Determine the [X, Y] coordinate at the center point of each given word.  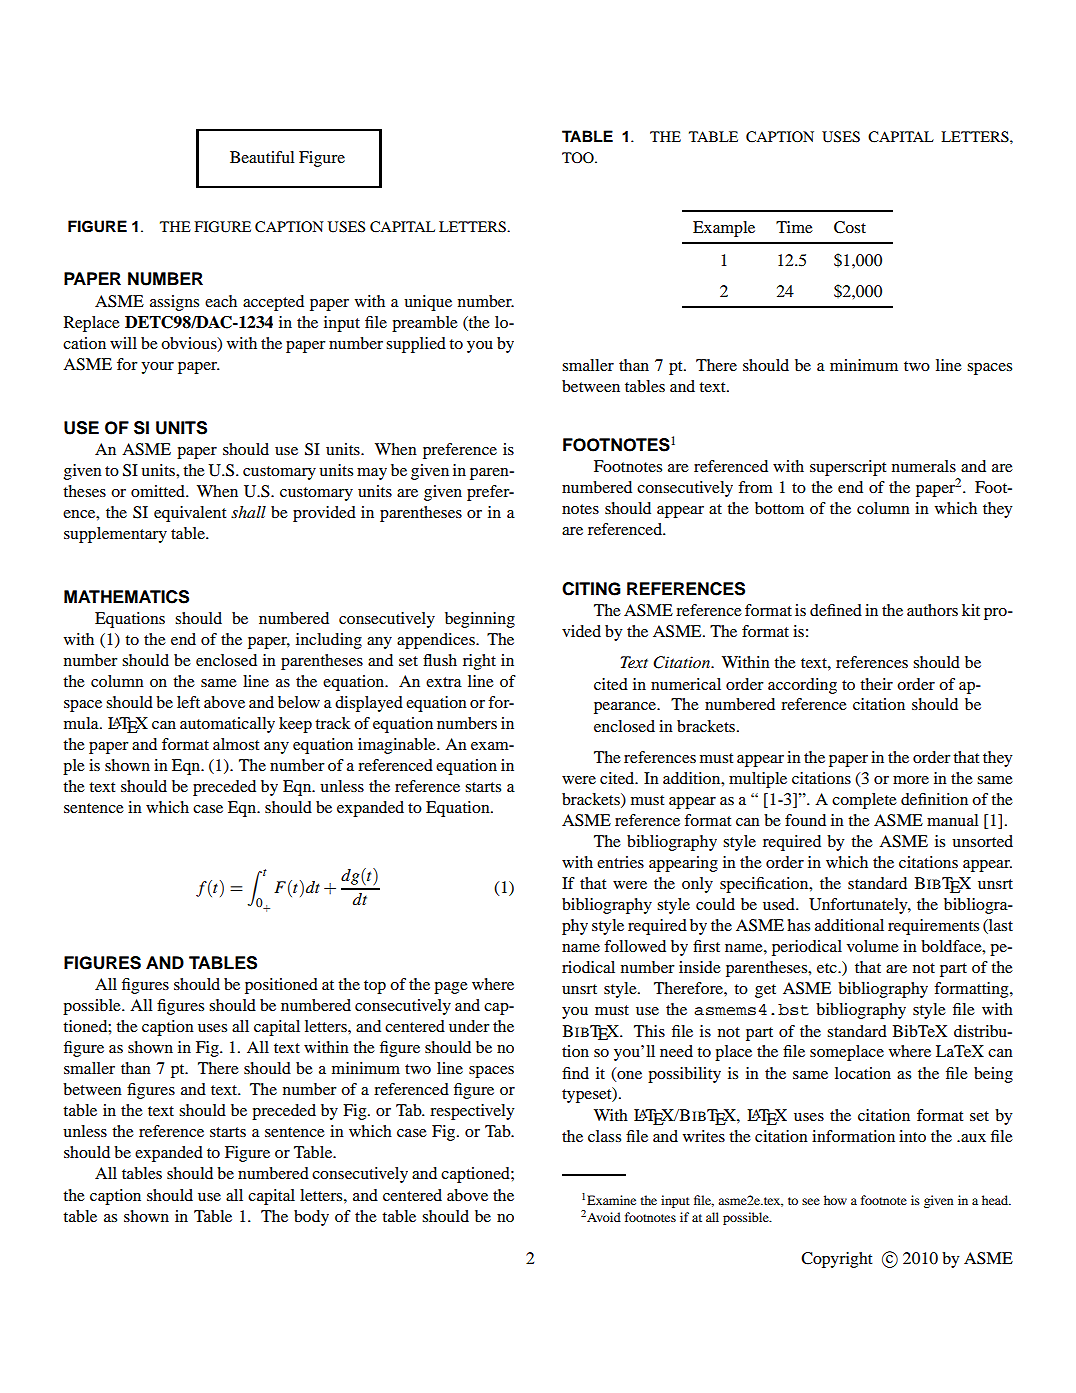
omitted [159, 491]
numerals [924, 466]
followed [635, 946]
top [375, 987]
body [311, 1218]
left [188, 702]
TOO [579, 157]
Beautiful [262, 157]
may [372, 474]
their [876, 684]
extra [444, 682]
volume [873, 946]
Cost [850, 227]
